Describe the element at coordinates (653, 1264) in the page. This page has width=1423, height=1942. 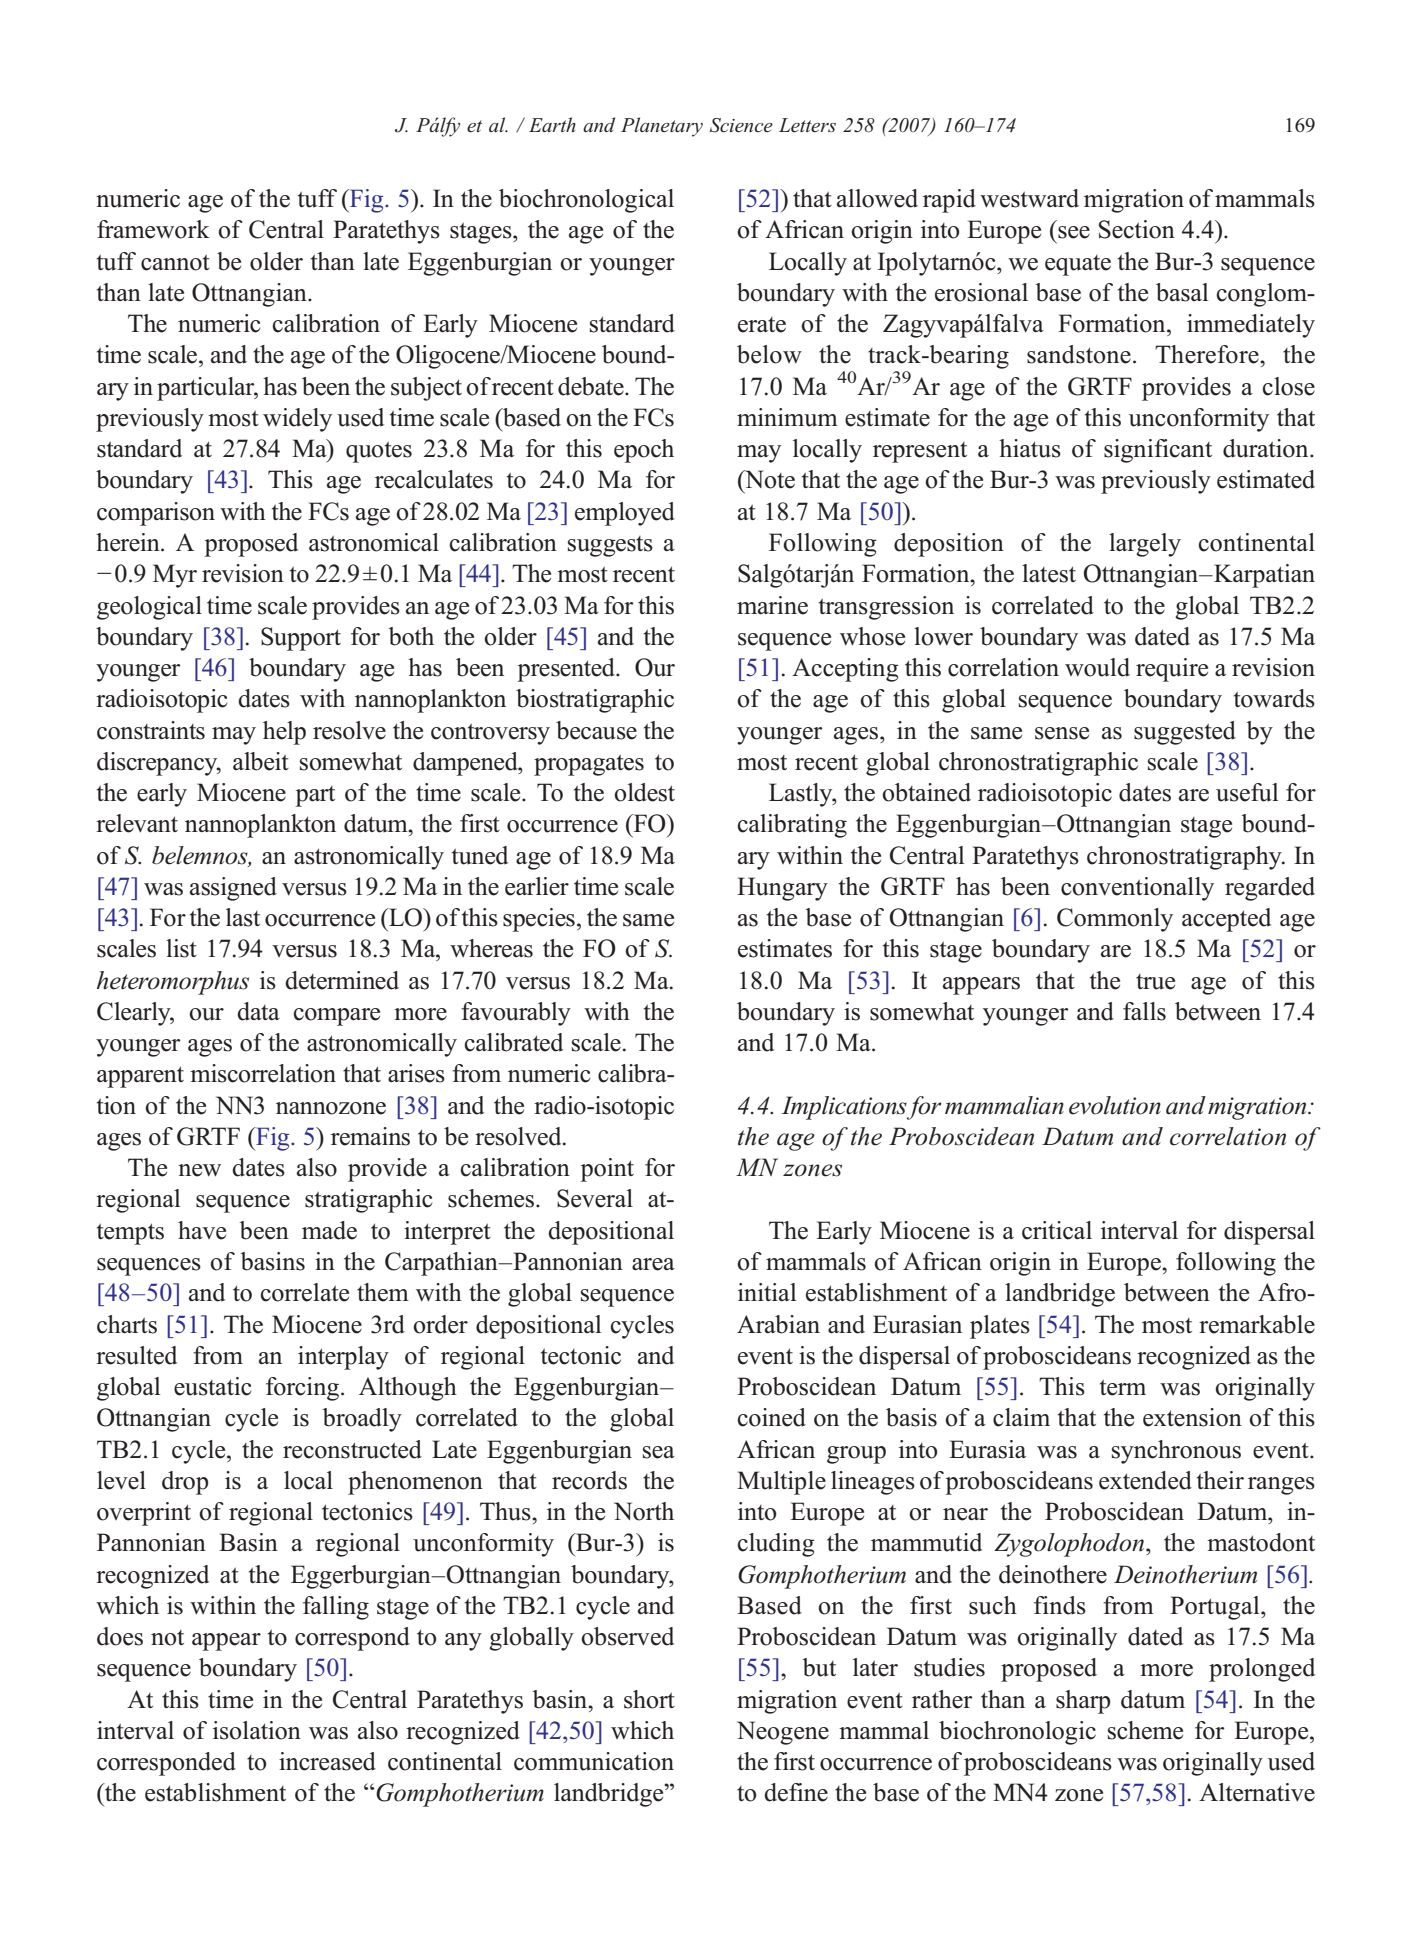
I see `area` at that location.
